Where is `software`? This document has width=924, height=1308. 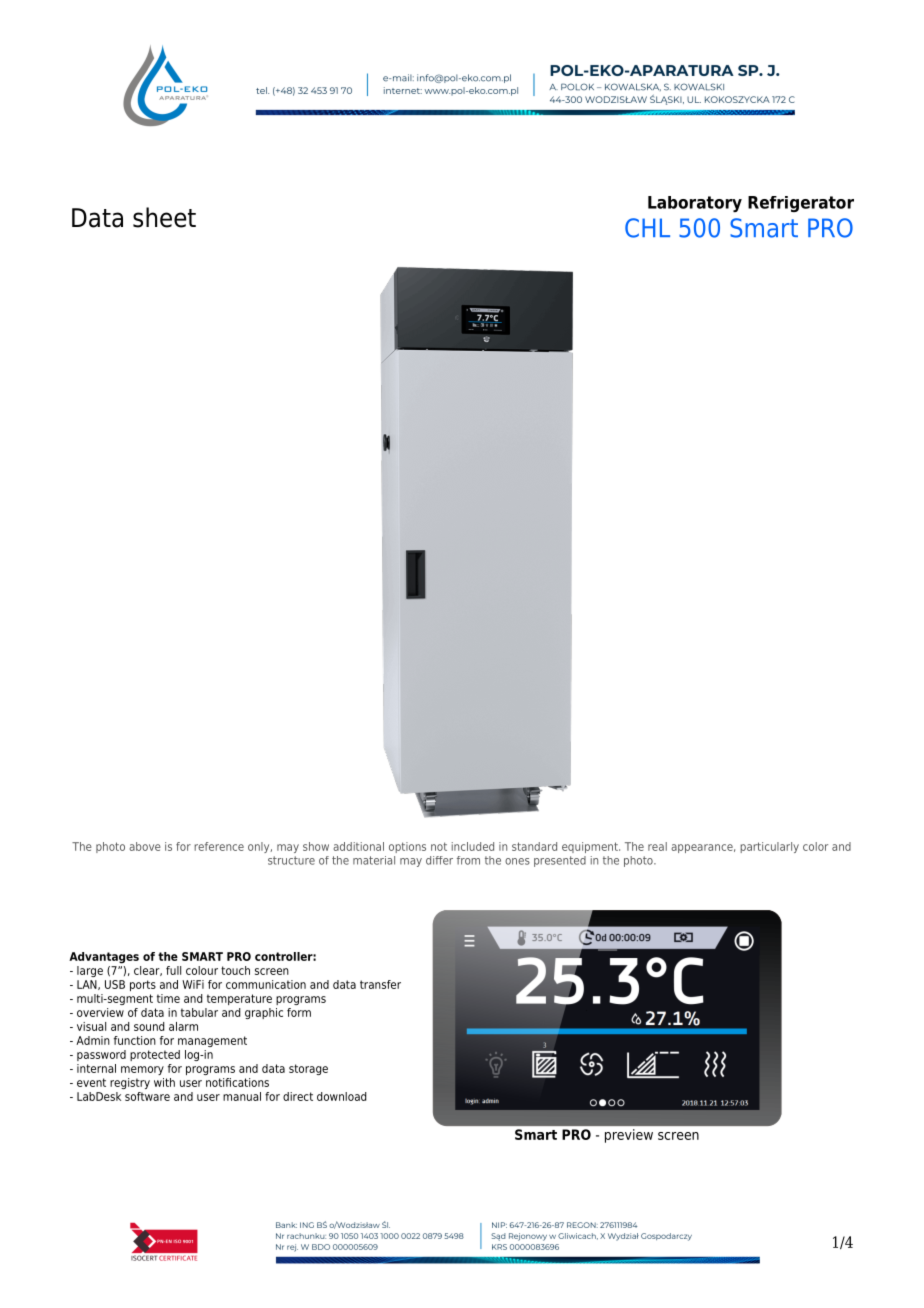
software is located at coordinates (147, 1096).
